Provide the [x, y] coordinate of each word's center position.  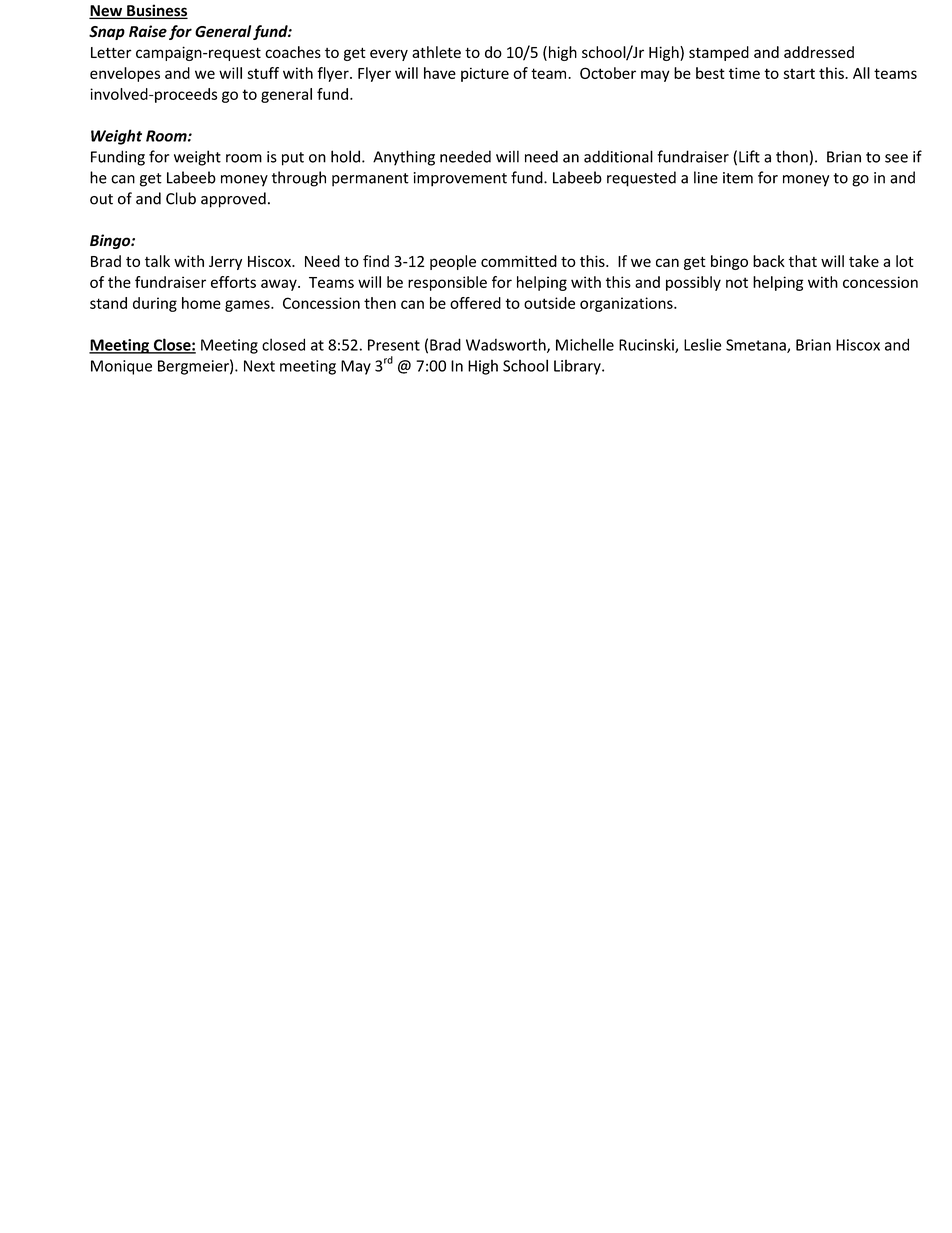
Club [181, 198]
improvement [460, 179]
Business [156, 11]
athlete [436, 52]
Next [259, 366]
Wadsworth [507, 345]
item [738, 178]
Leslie [702, 344]
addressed [819, 52]
